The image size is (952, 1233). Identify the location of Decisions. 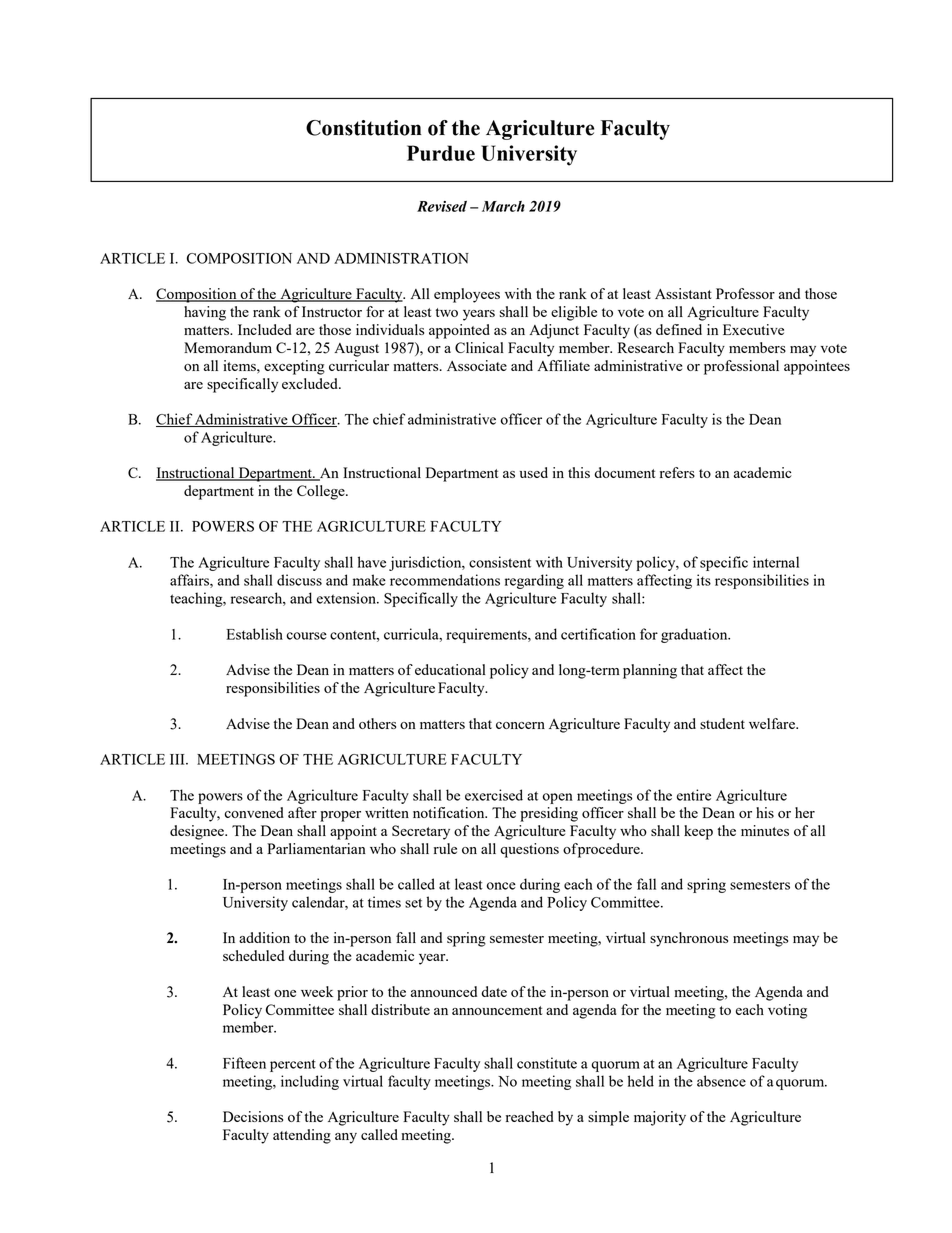
(253, 1116).
